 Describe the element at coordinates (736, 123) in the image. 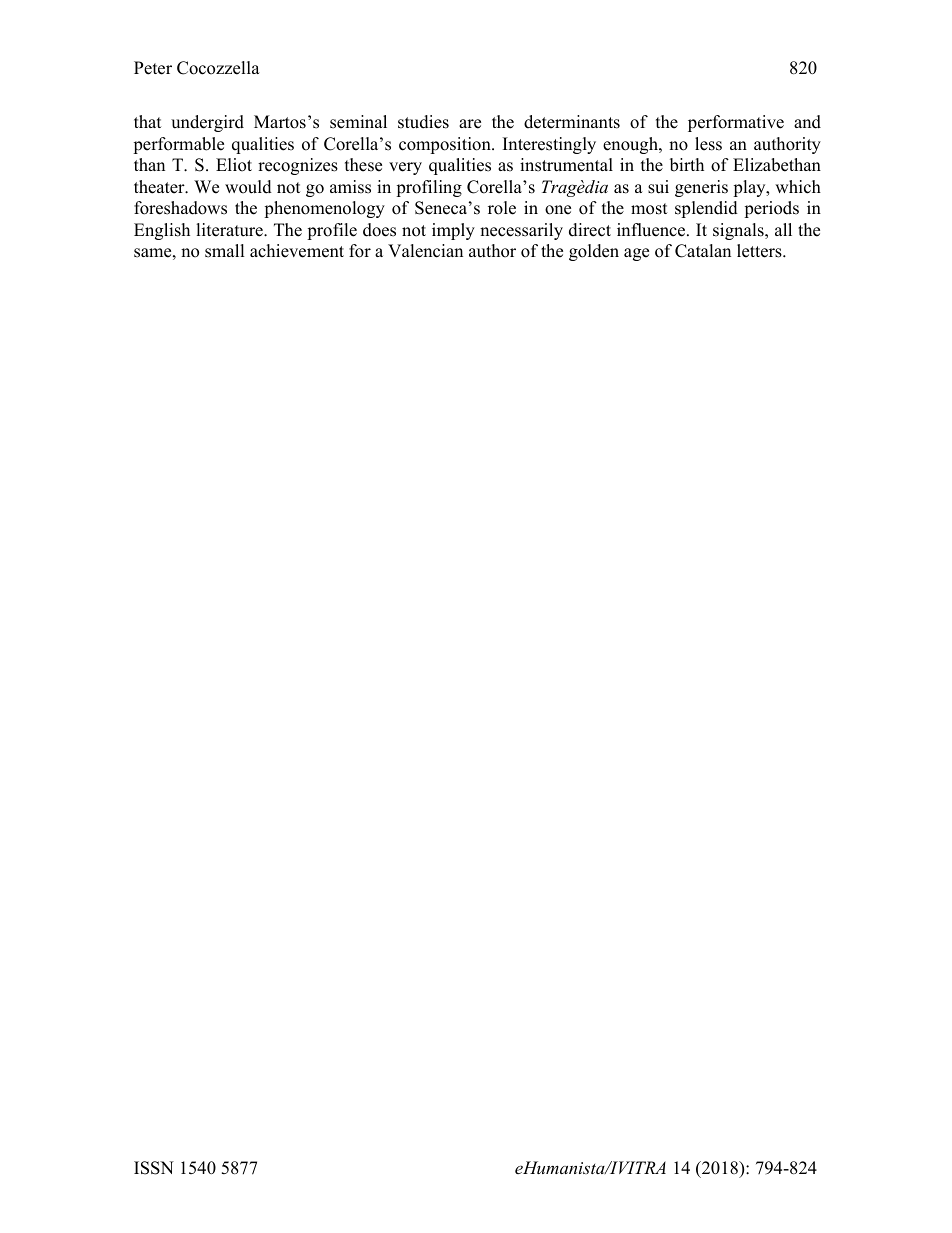

I see `performative` at that location.
